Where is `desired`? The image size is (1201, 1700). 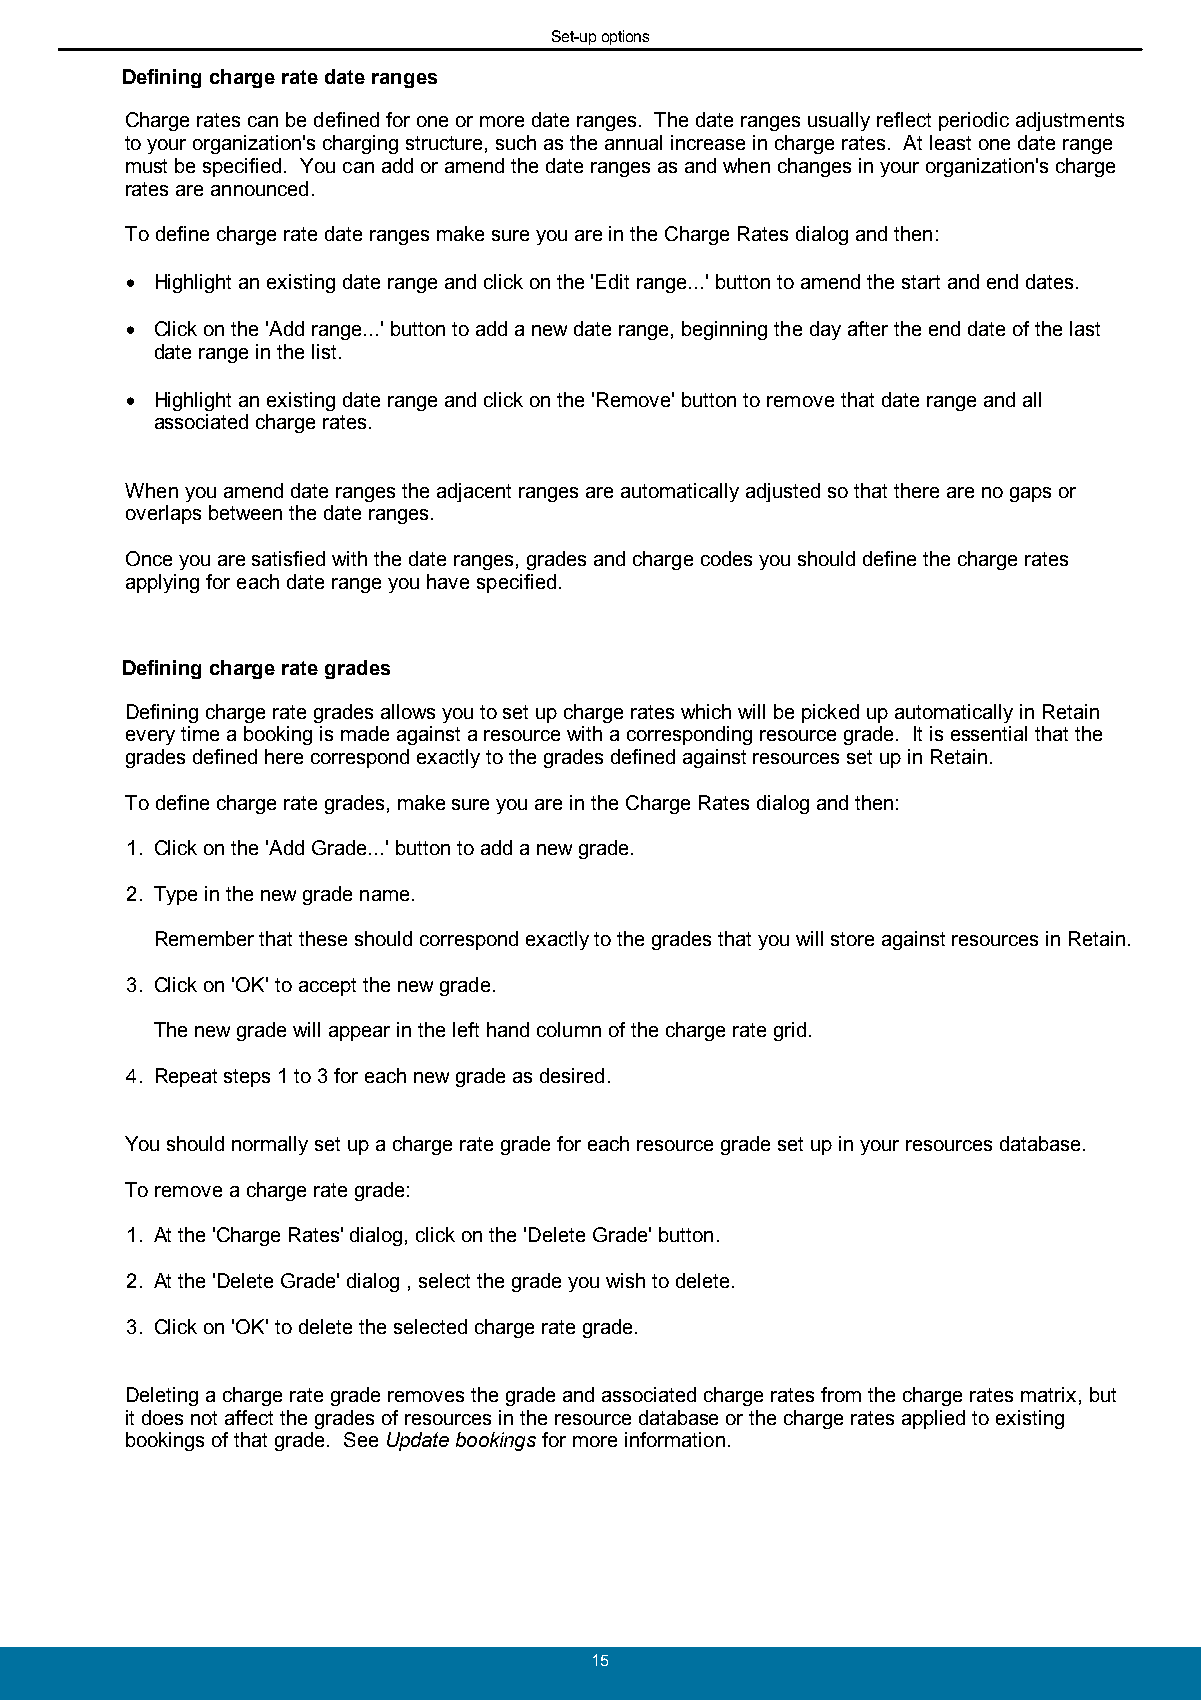 desired is located at coordinates (572, 1075).
